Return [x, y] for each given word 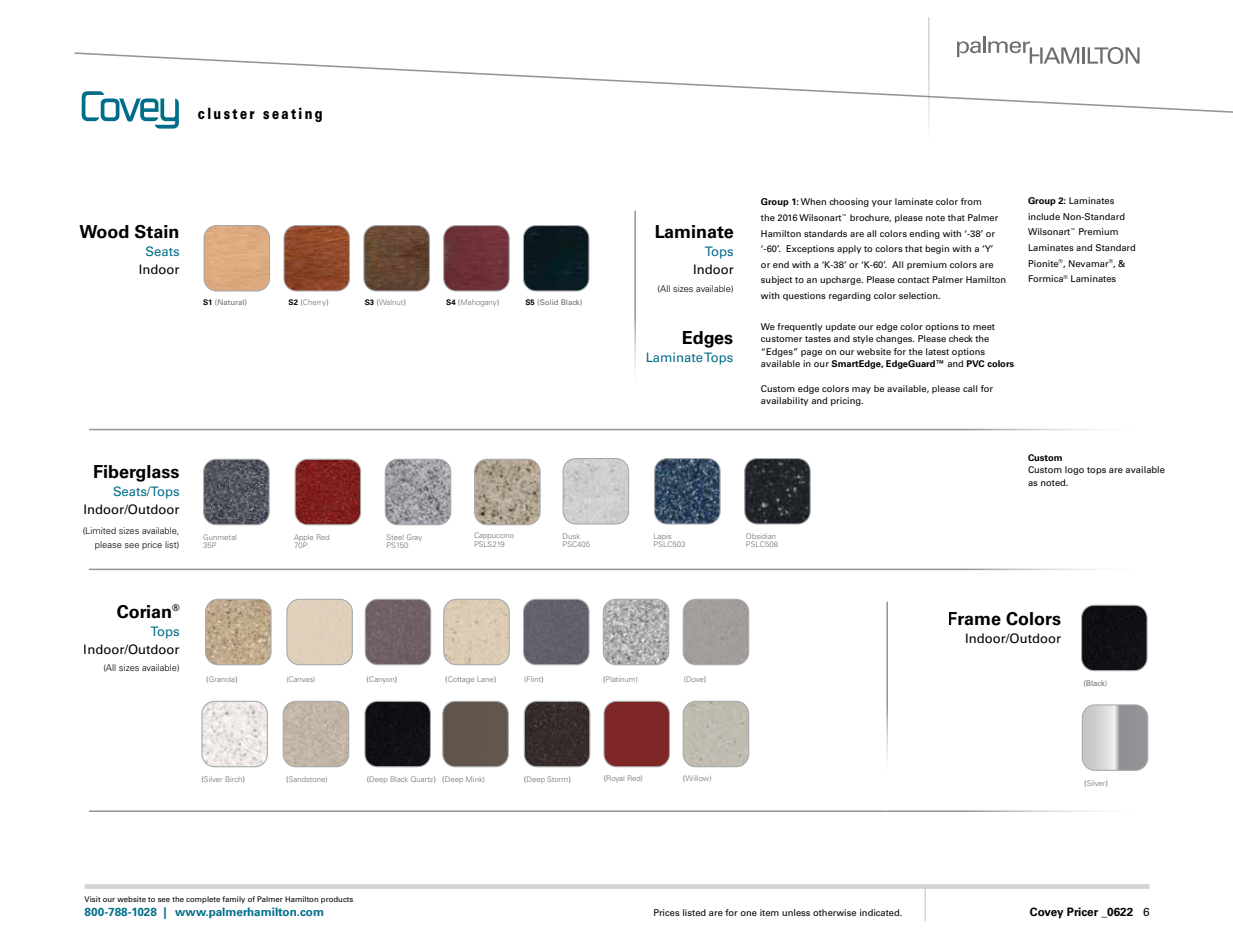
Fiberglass [136, 473]
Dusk [571, 536]
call [970, 388]
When [813, 201]
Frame [975, 619]
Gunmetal [219, 537]
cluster [226, 113]
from [971, 201]
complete [203, 900]
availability [785, 401]
